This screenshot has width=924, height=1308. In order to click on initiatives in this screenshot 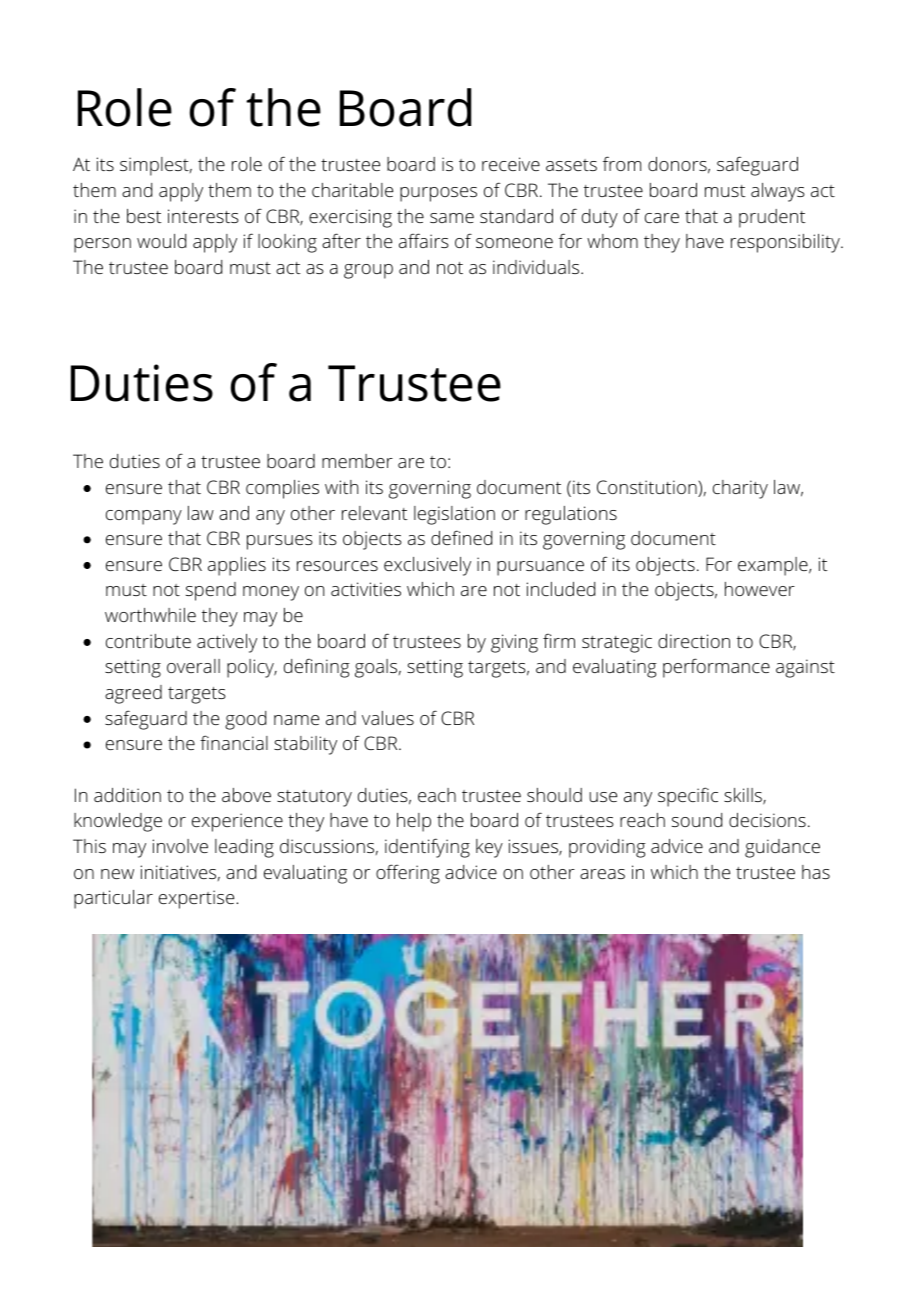, I will do `click(178, 872)`.
